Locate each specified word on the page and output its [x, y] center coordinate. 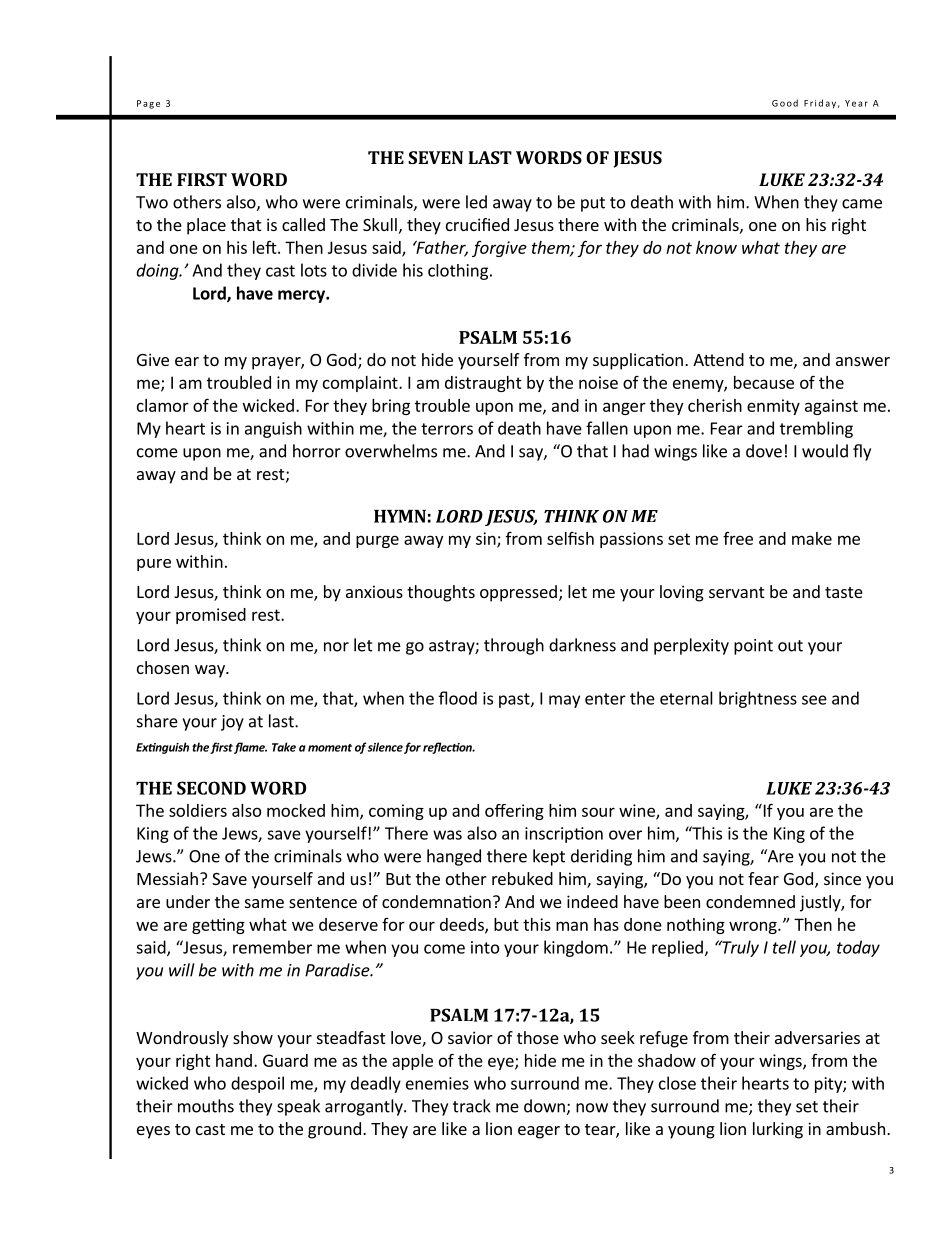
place [206, 226]
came [862, 204]
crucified [477, 224]
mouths [206, 1106]
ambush [857, 1128]
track [472, 1106]
